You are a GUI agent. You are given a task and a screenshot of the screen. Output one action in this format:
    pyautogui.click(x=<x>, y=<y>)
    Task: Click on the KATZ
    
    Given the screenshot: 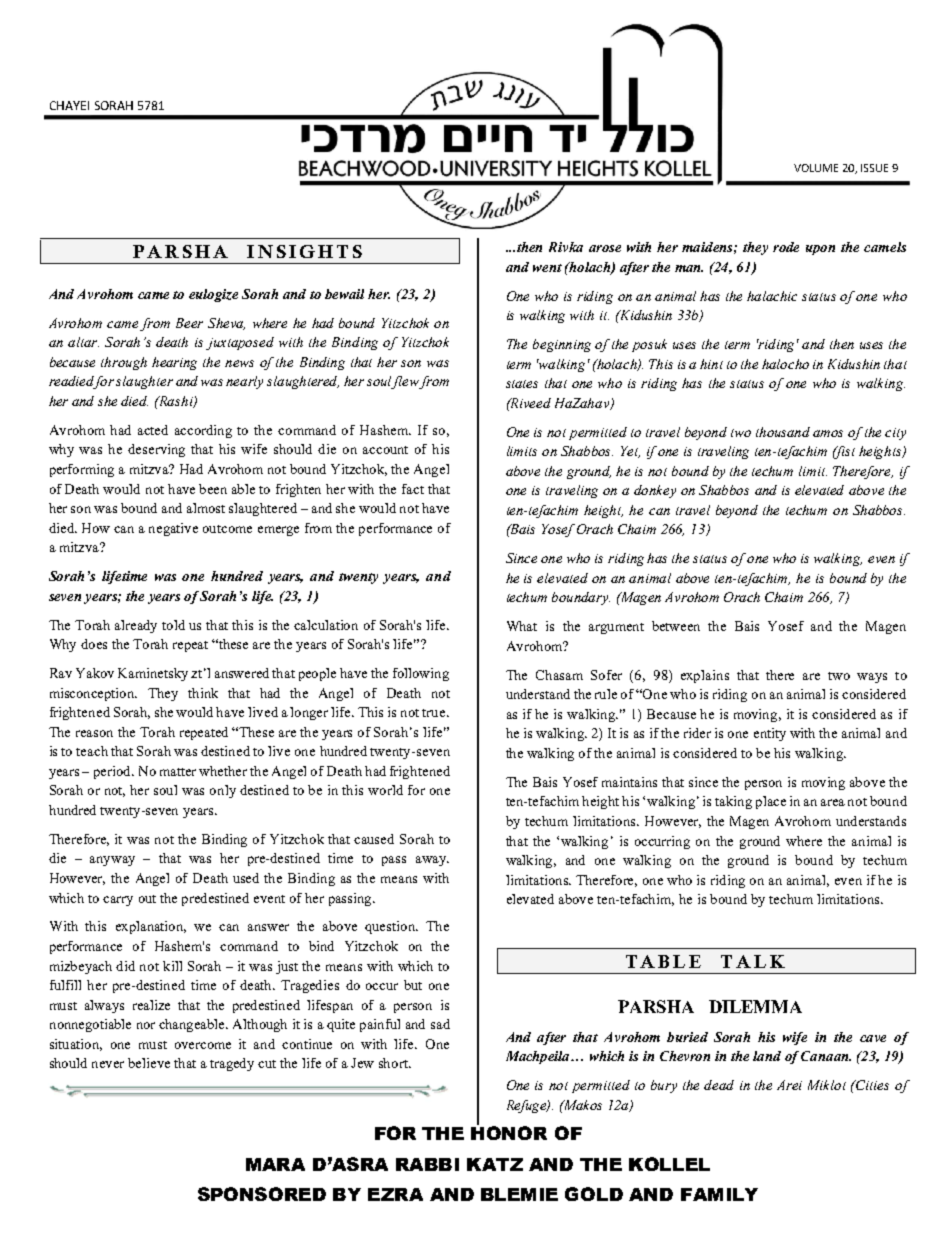 What is the action you would take?
    pyautogui.click(x=495, y=1164)
